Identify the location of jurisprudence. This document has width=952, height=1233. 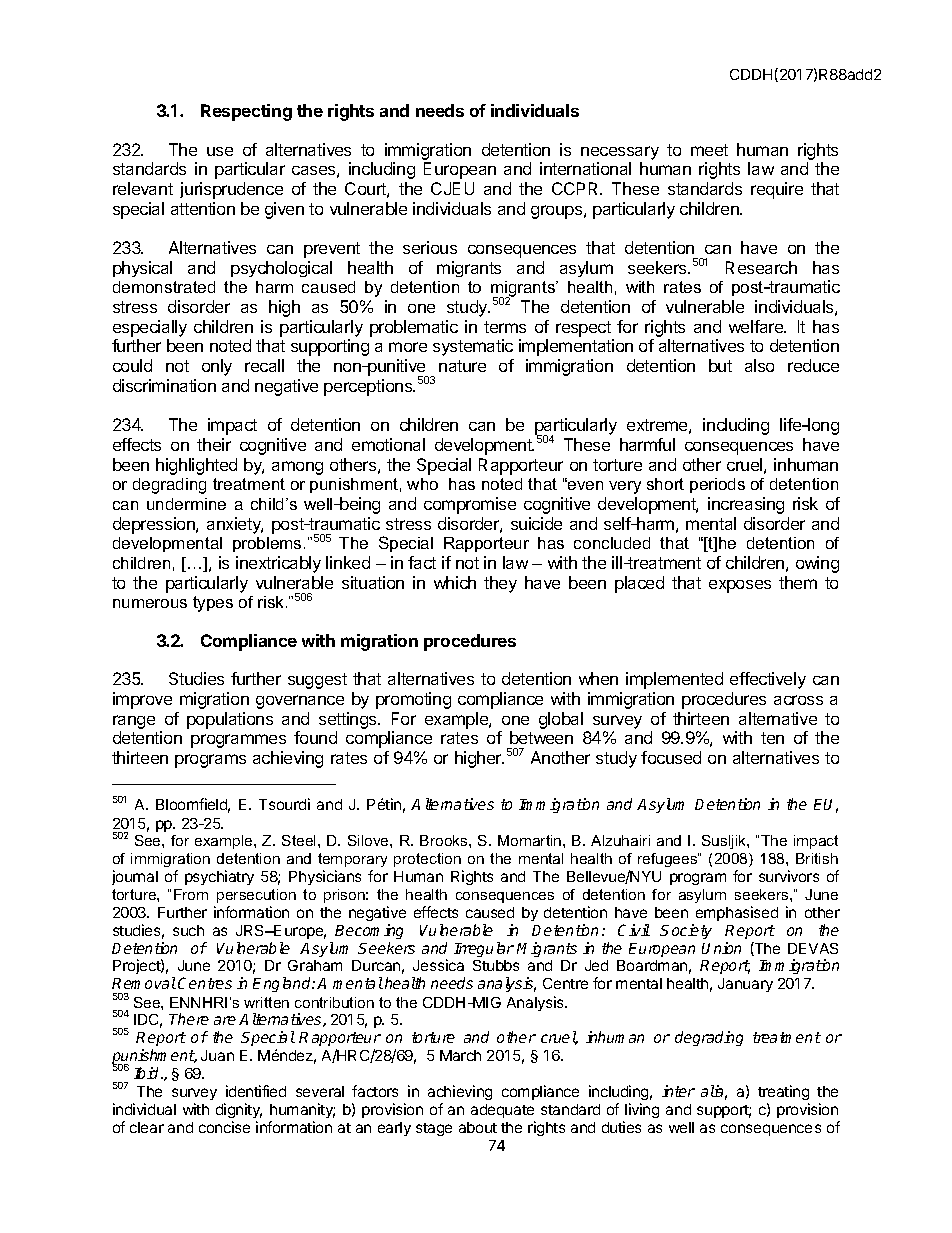
(231, 190).
